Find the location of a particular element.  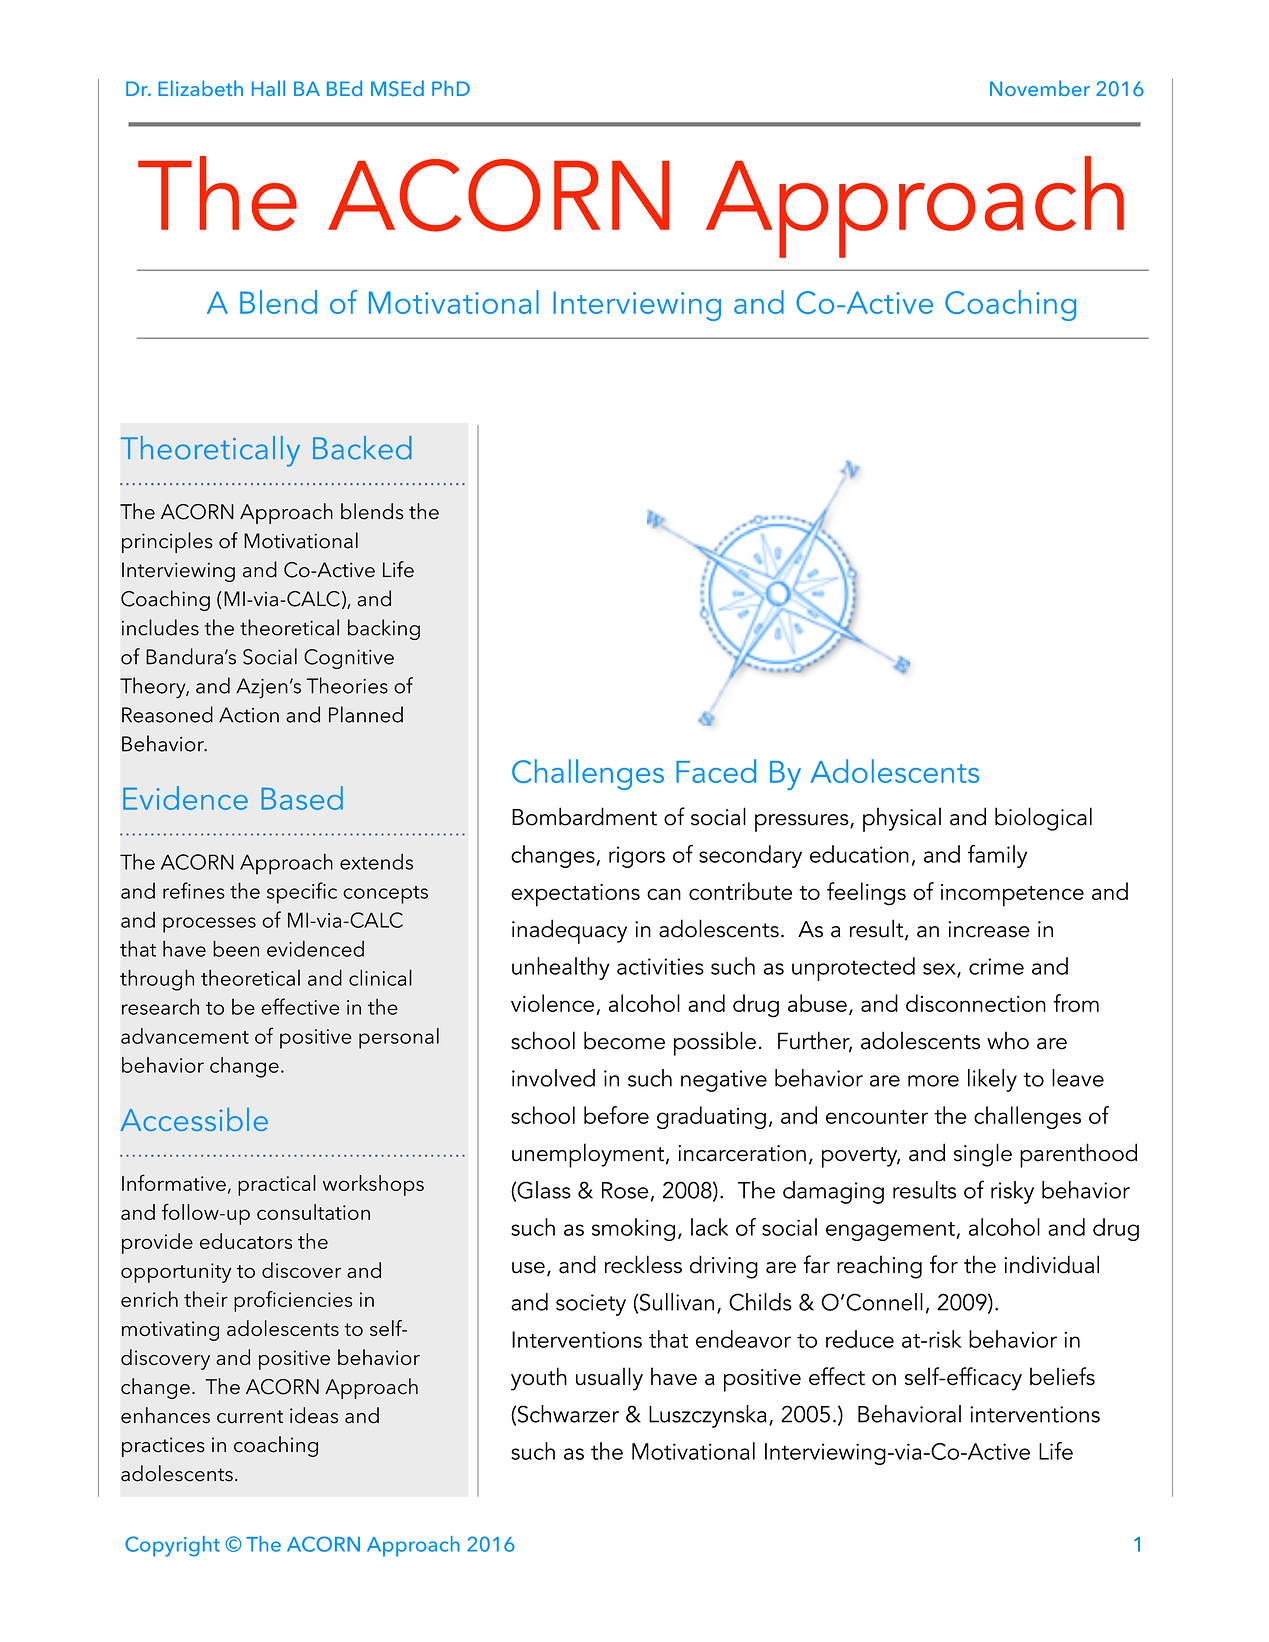

beliefs is located at coordinates (1062, 1376).
